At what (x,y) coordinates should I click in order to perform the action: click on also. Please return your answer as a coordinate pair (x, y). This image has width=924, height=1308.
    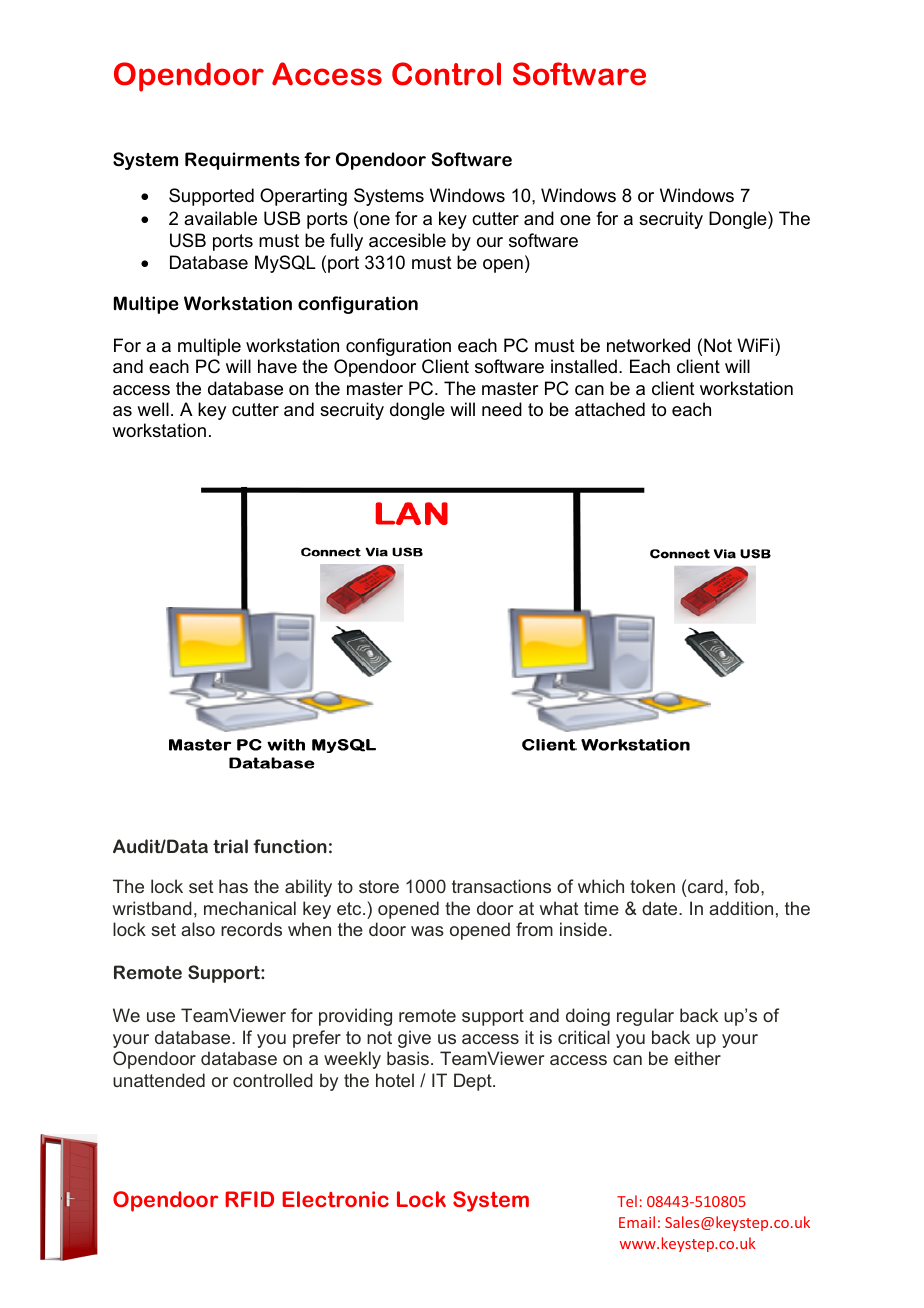
    Looking at the image, I should click on (198, 929).
